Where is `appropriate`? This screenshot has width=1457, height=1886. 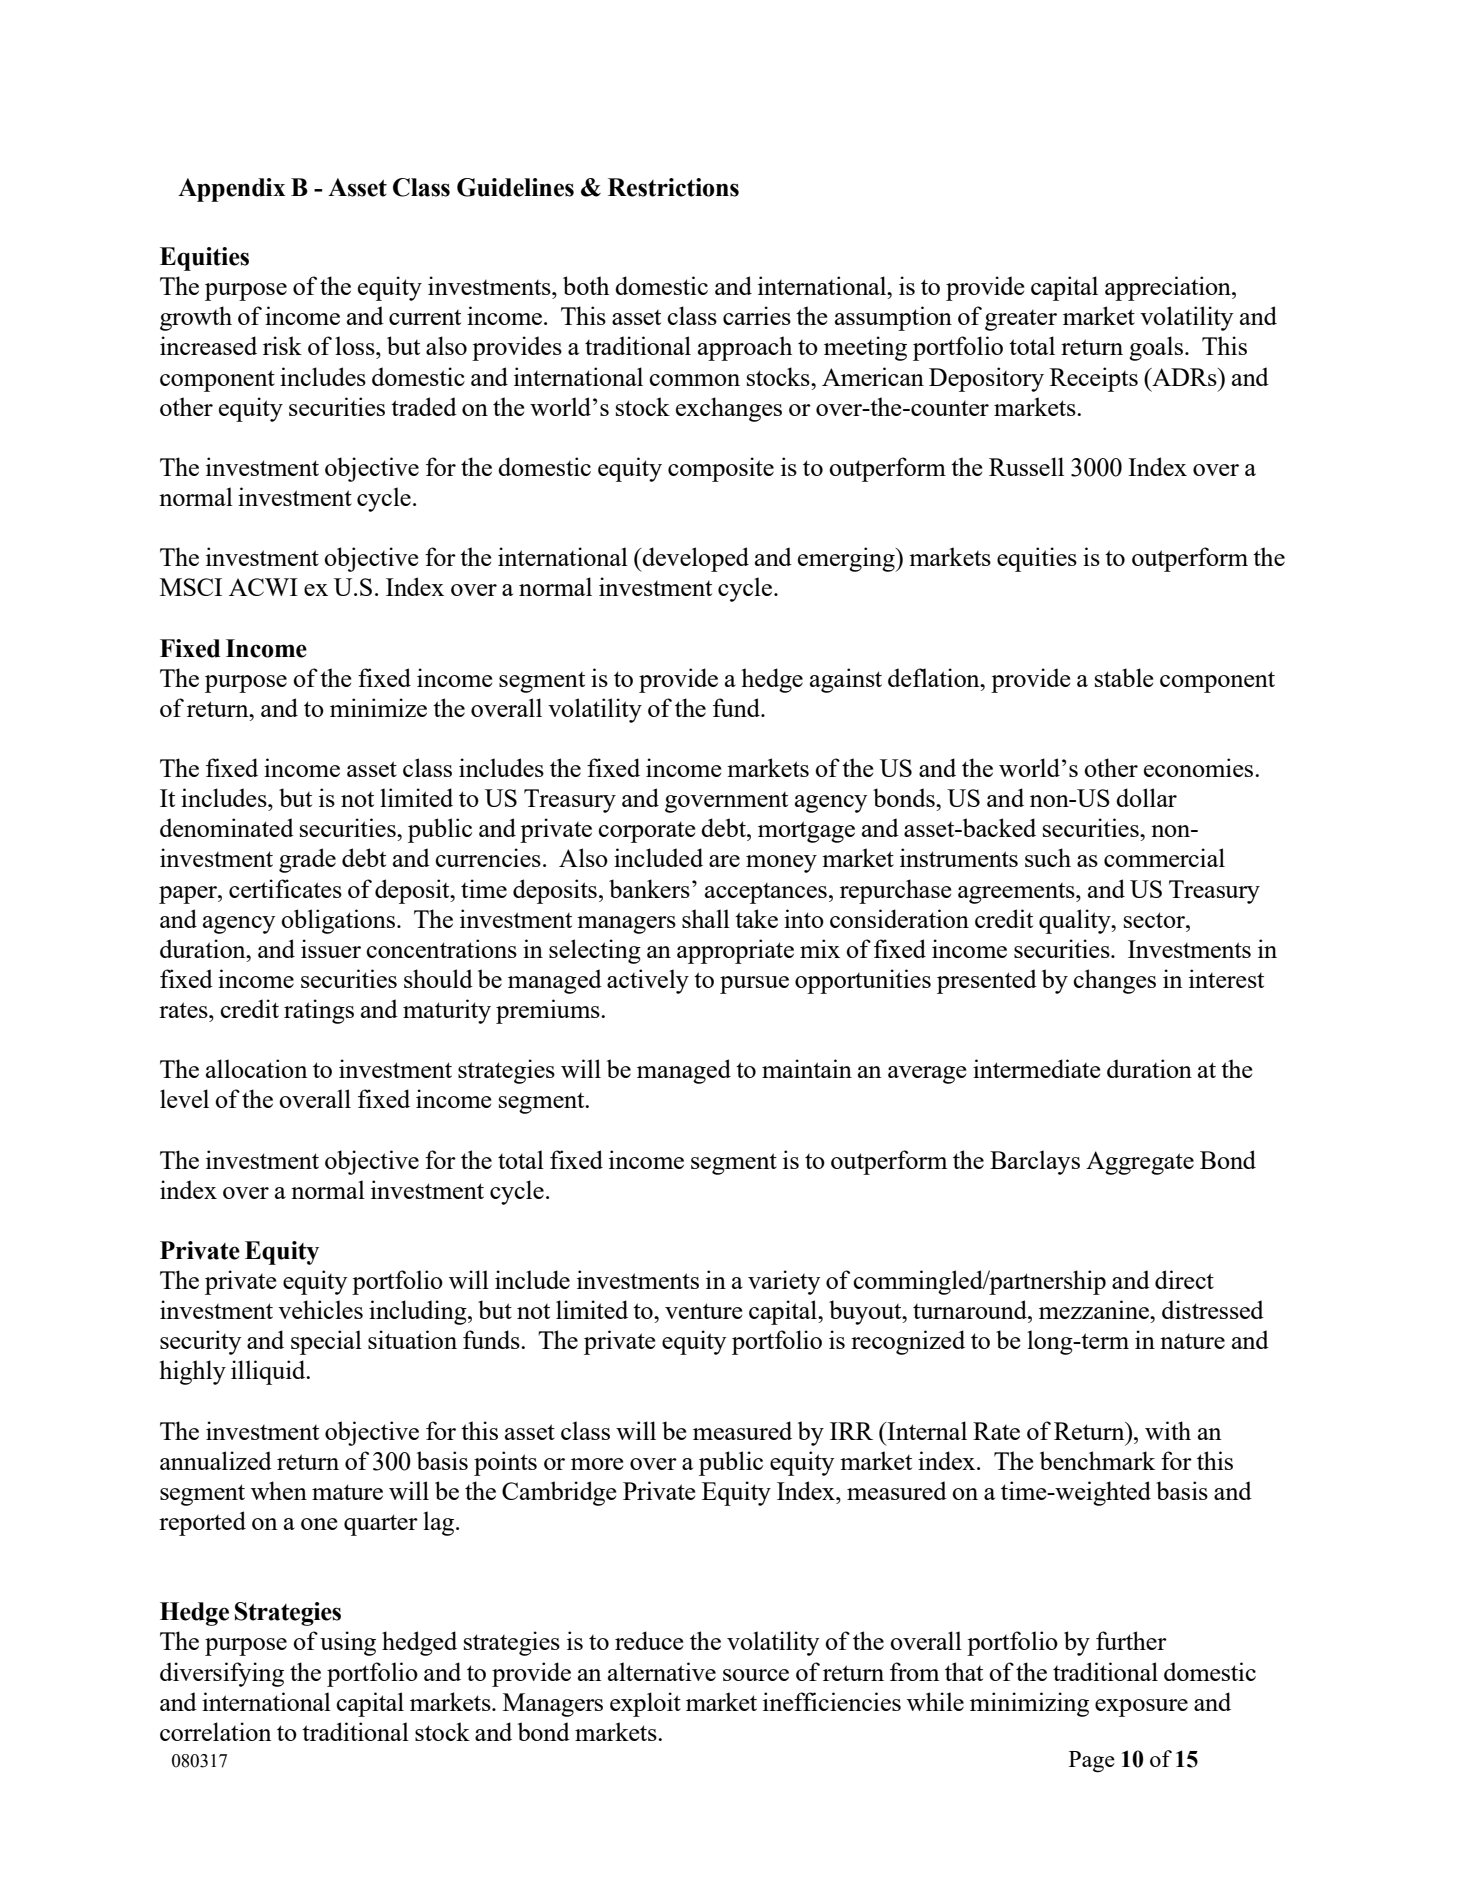 appropriate is located at coordinates (735, 951).
